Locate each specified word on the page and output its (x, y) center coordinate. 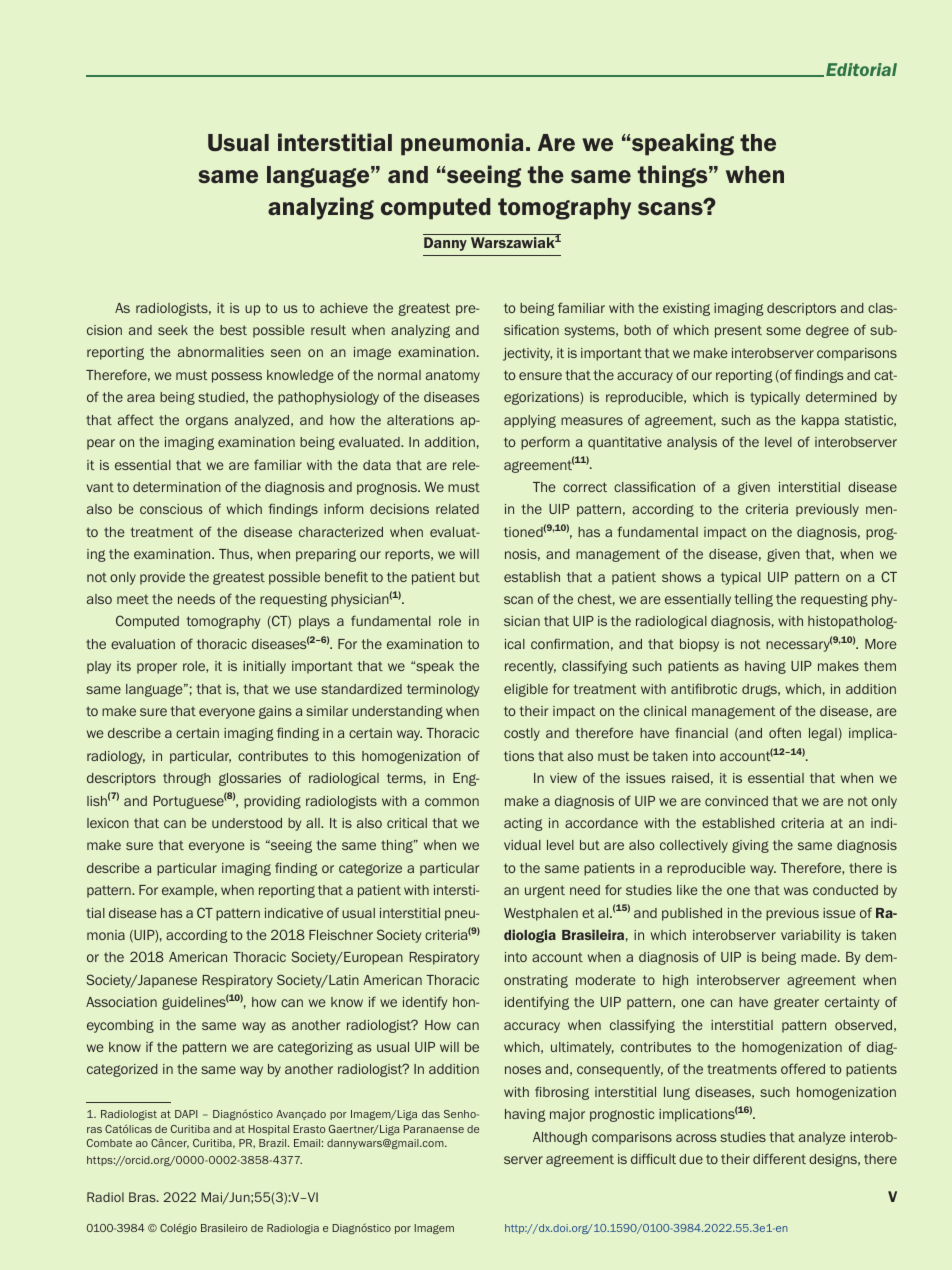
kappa (820, 421)
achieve (344, 308)
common (452, 802)
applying (530, 421)
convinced (736, 801)
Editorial (861, 69)
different (779, 1158)
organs (207, 422)
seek (173, 330)
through (187, 779)
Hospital (268, 1130)
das (431, 1114)
